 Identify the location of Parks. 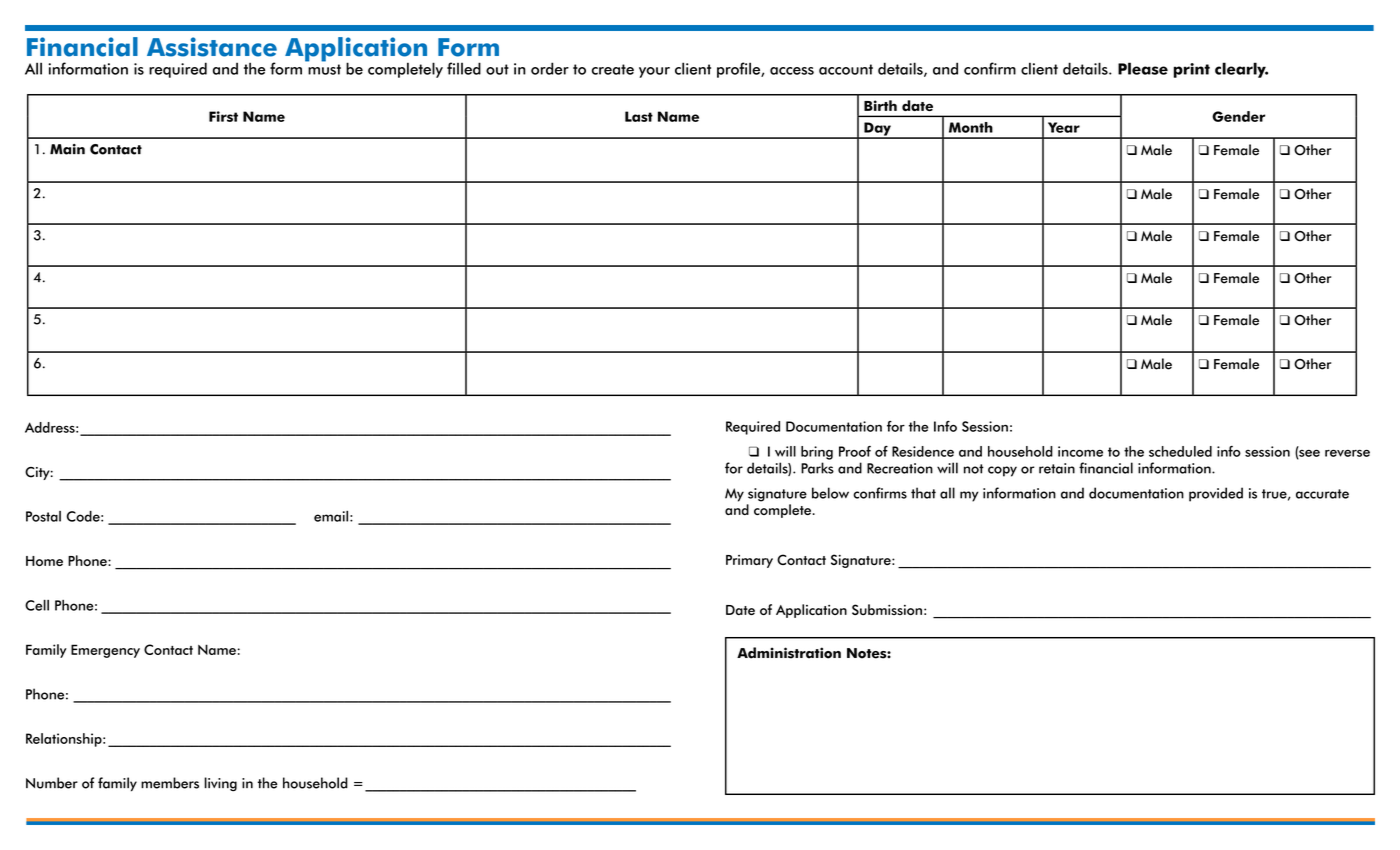
(817, 468).
